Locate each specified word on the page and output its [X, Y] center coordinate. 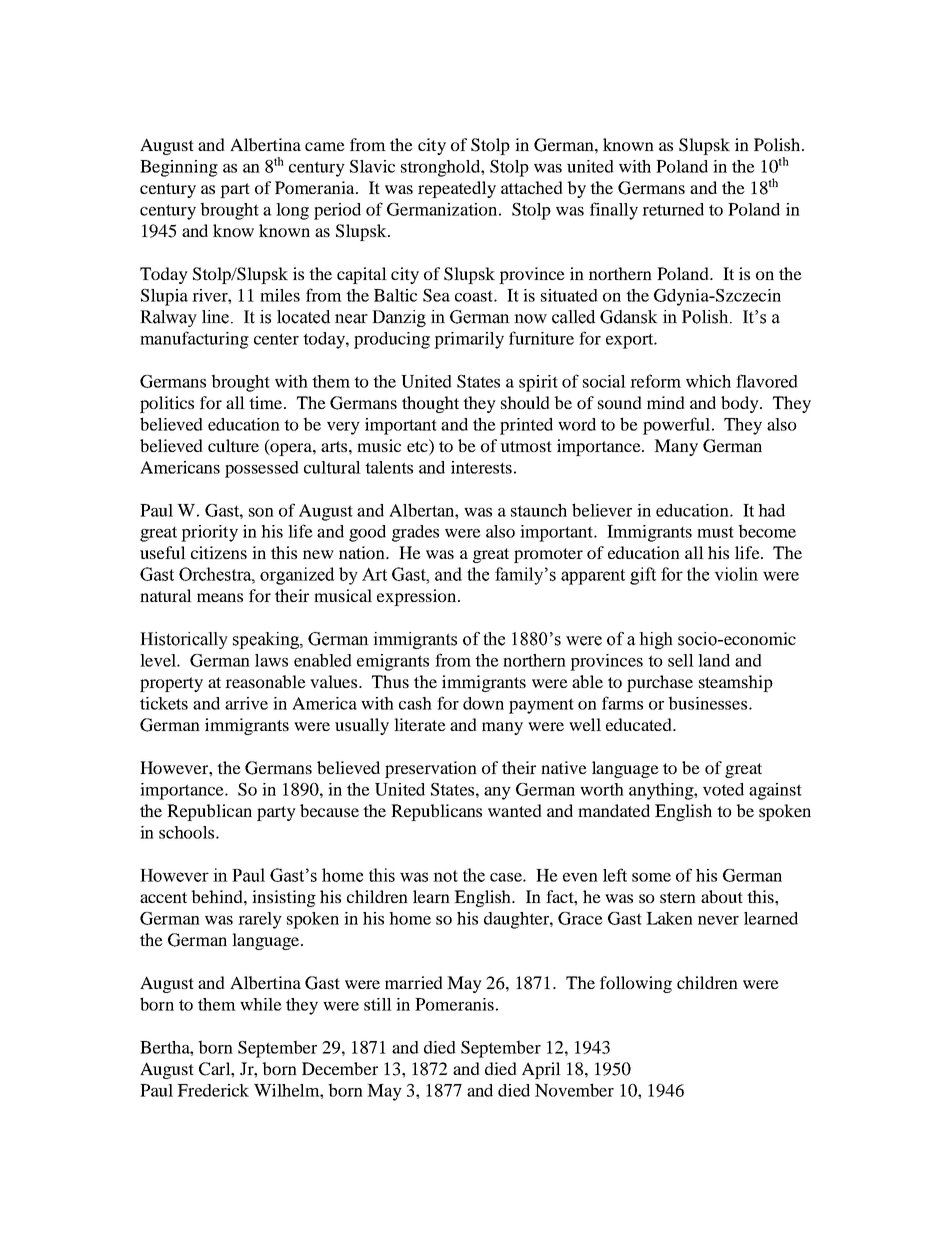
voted [723, 789]
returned [673, 209]
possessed [262, 469]
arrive [246, 703]
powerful [676, 426]
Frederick [213, 1090]
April [541, 1070]
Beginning [179, 168]
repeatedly [457, 189]
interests [481, 467]
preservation [431, 769]
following [636, 984]
